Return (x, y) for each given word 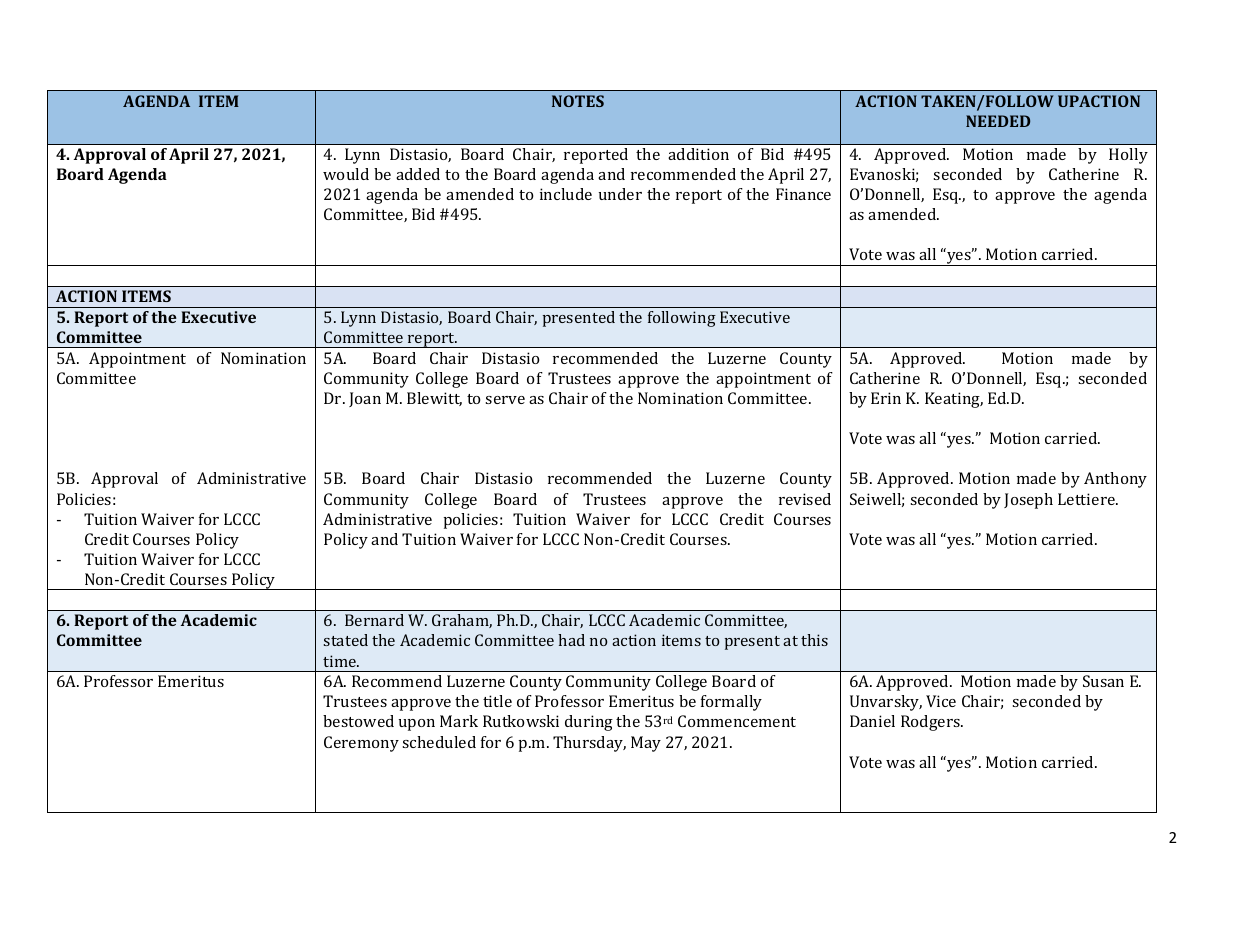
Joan (365, 399)
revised (805, 499)
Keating (954, 400)
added (418, 174)
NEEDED (998, 121)
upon (417, 725)
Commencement (737, 721)
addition (698, 154)
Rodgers (931, 723)
